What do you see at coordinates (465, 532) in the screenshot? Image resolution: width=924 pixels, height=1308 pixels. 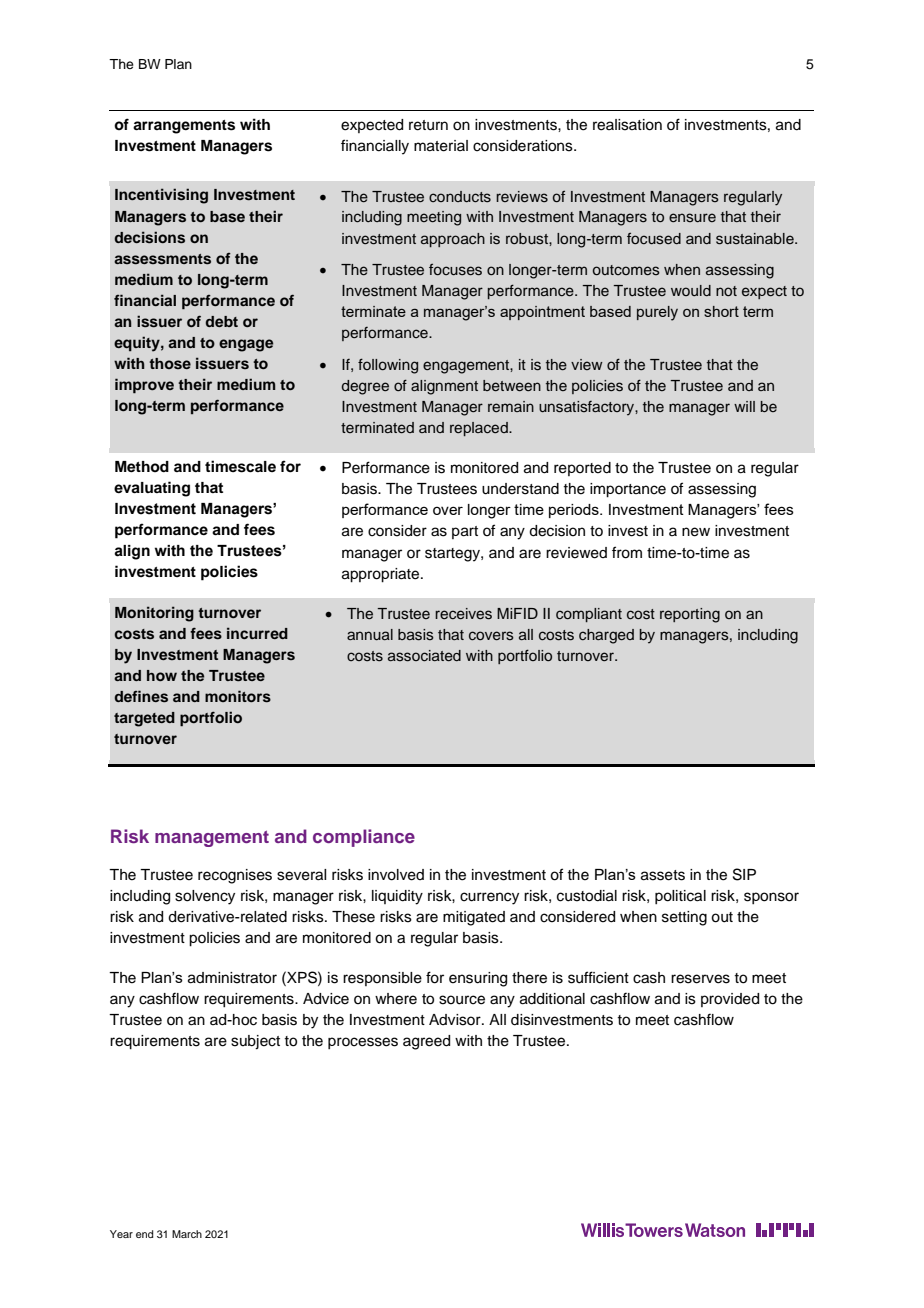 I see `part` at bounding box center [465, 532].
